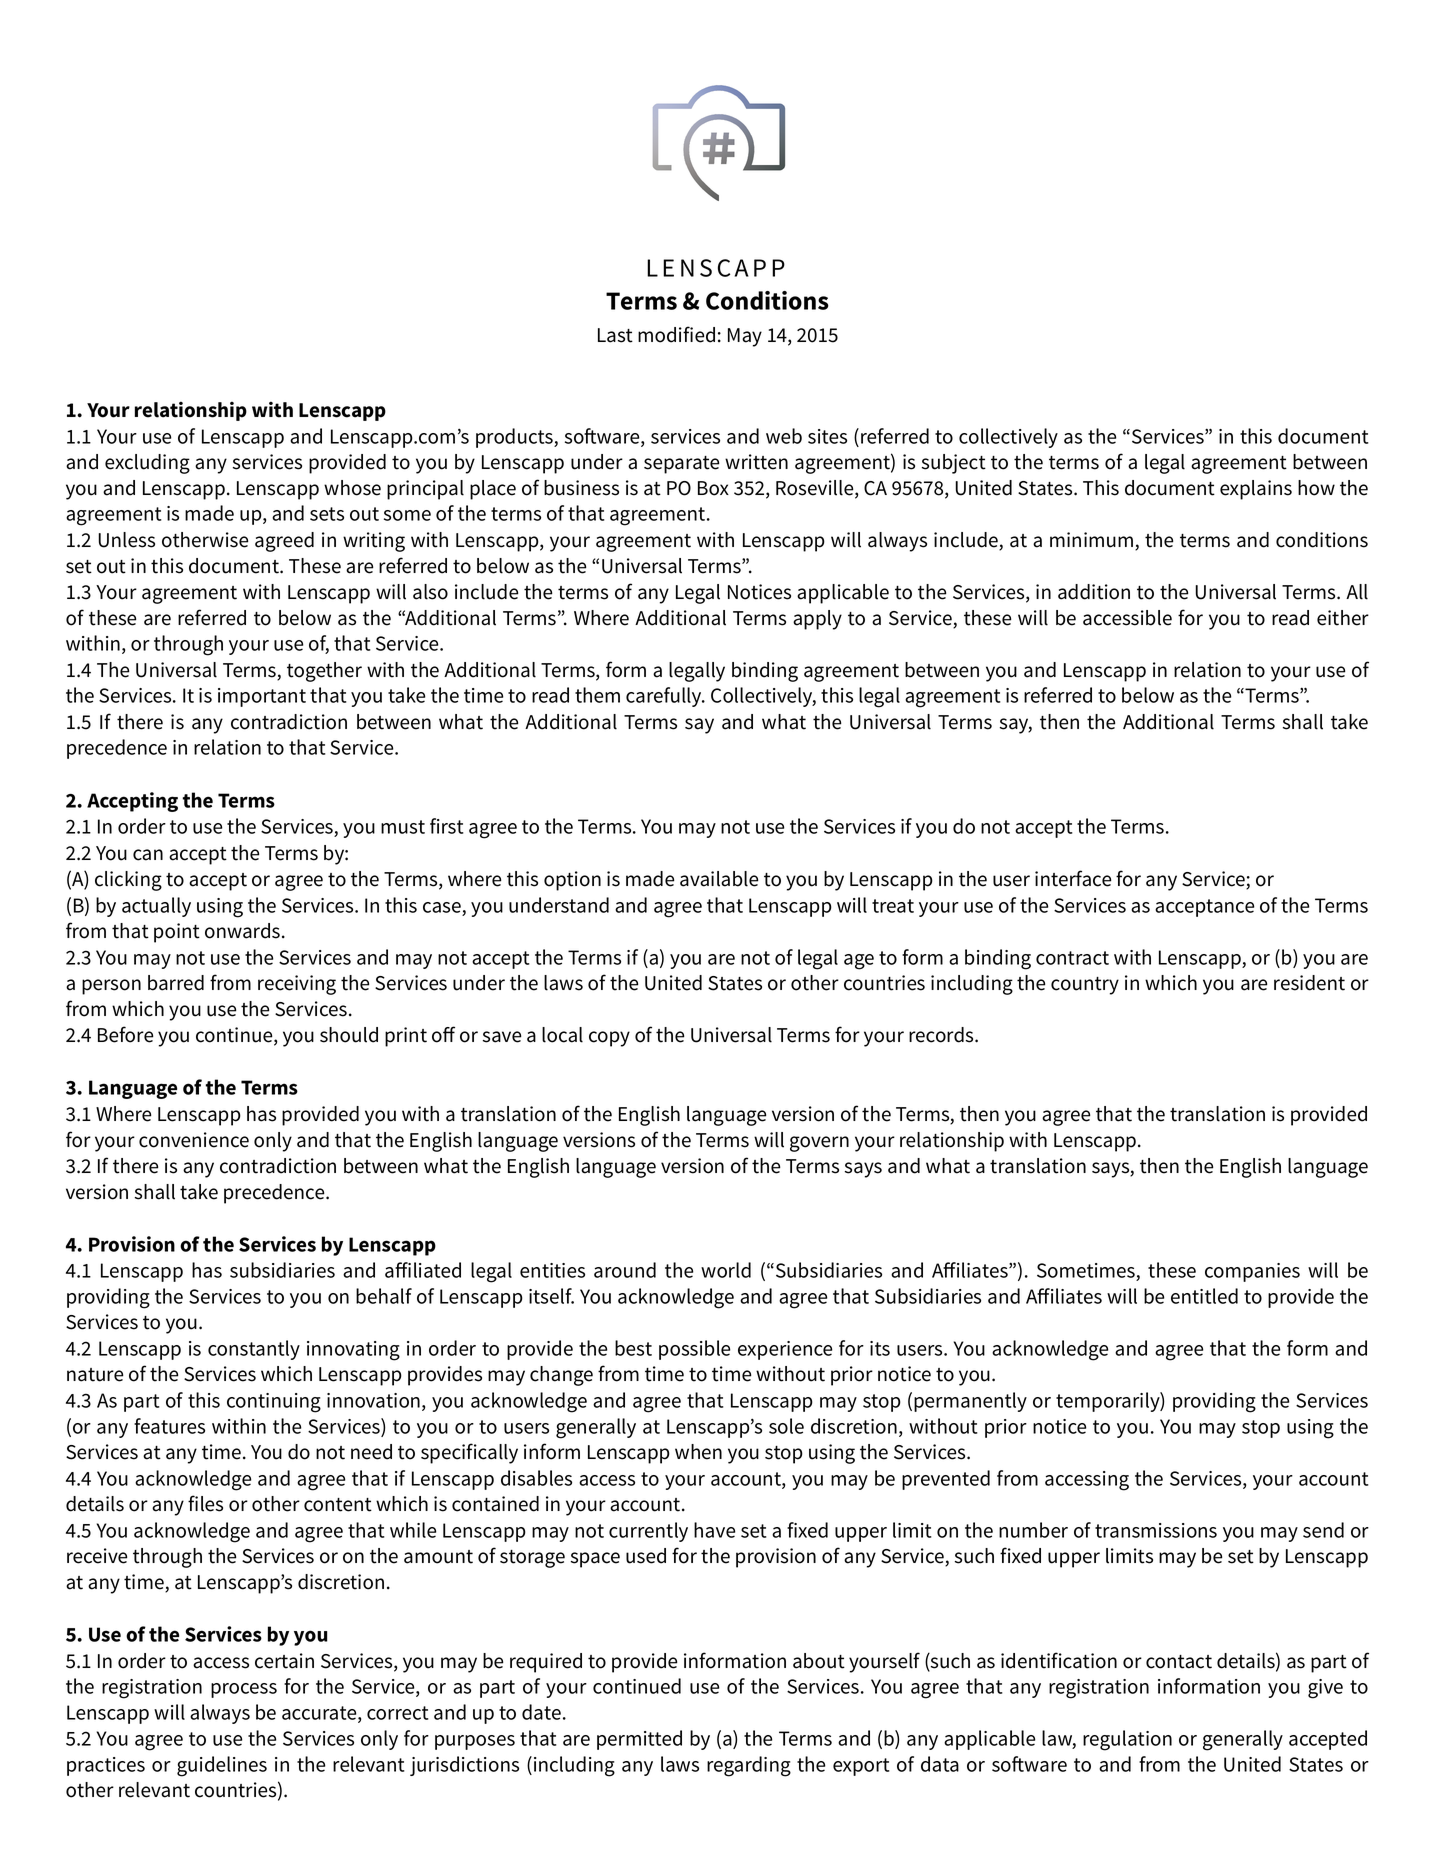  Describe the element at coordinates (1256, 490) in the screenshot. I see `explains` at that location.
